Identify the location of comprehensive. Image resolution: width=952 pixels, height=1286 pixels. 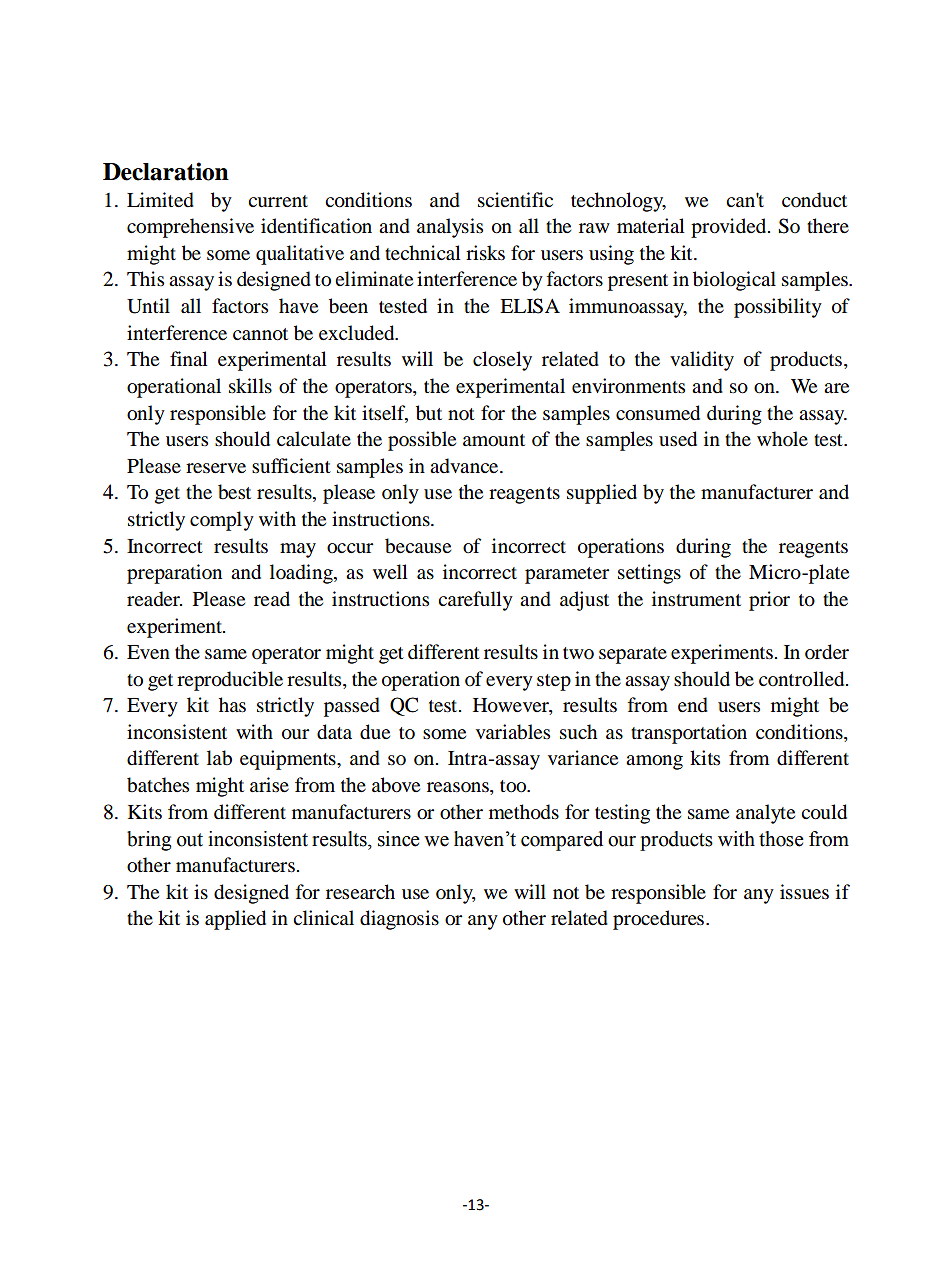
(190, 228).
